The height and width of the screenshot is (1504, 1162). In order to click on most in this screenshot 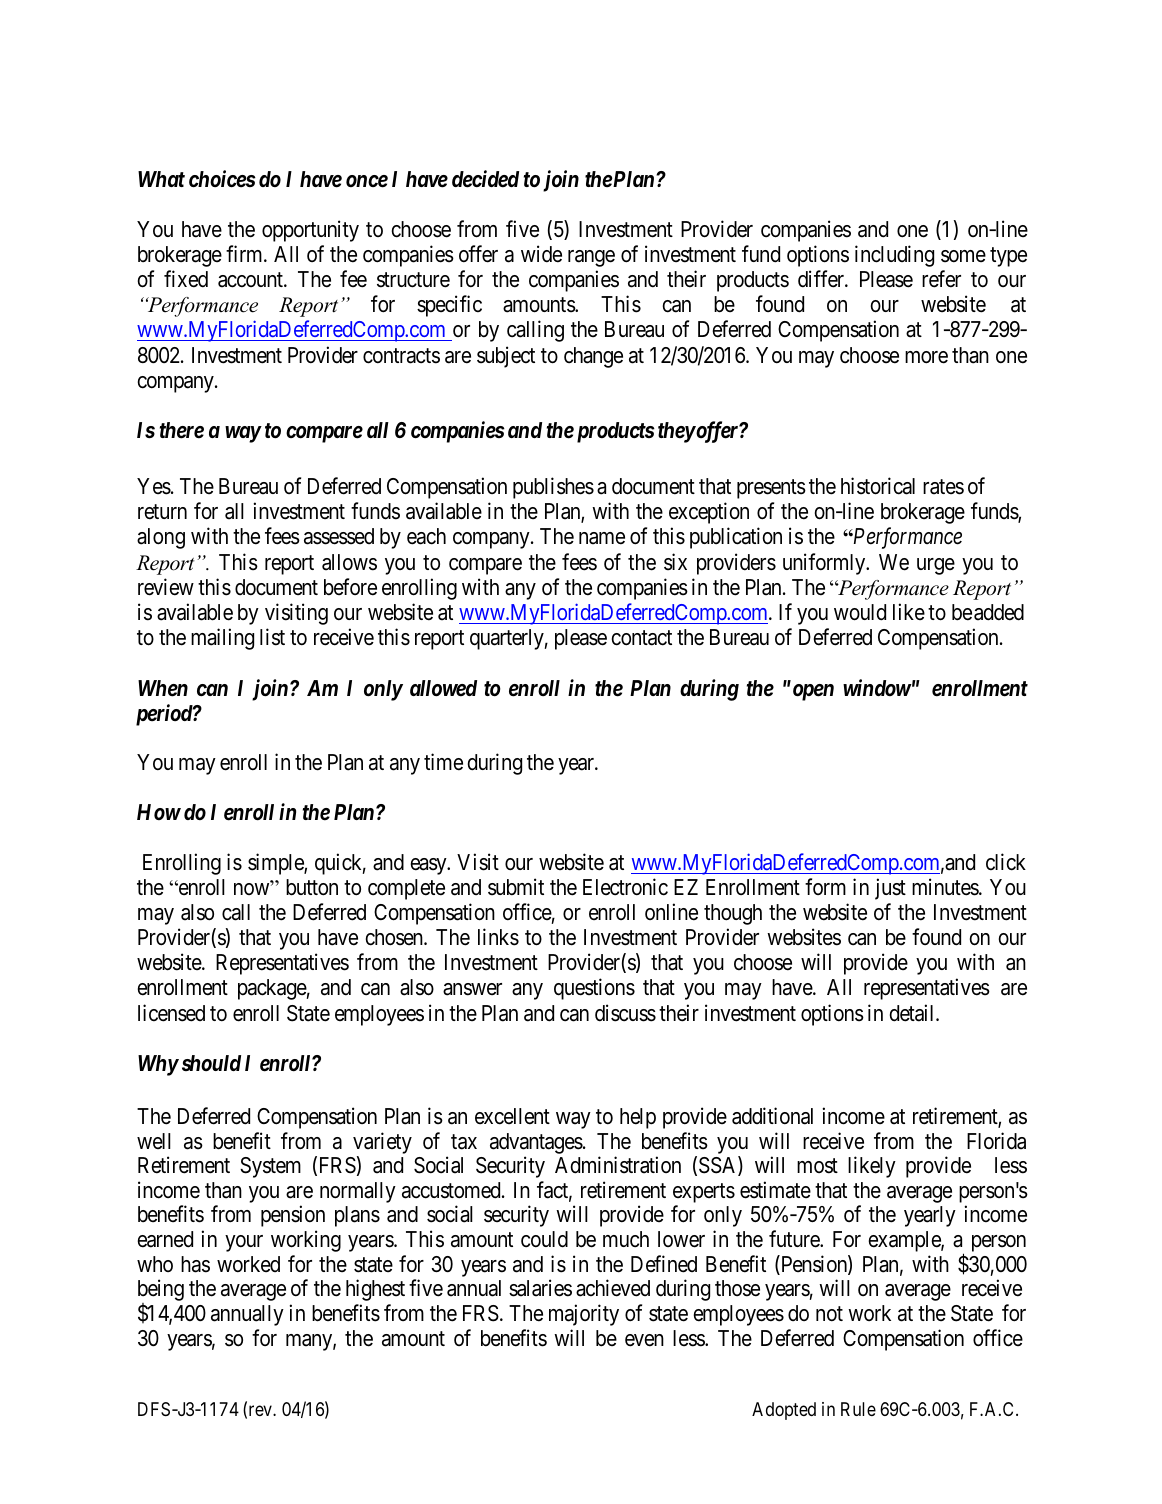, I will do `click(817, 1166)`.
